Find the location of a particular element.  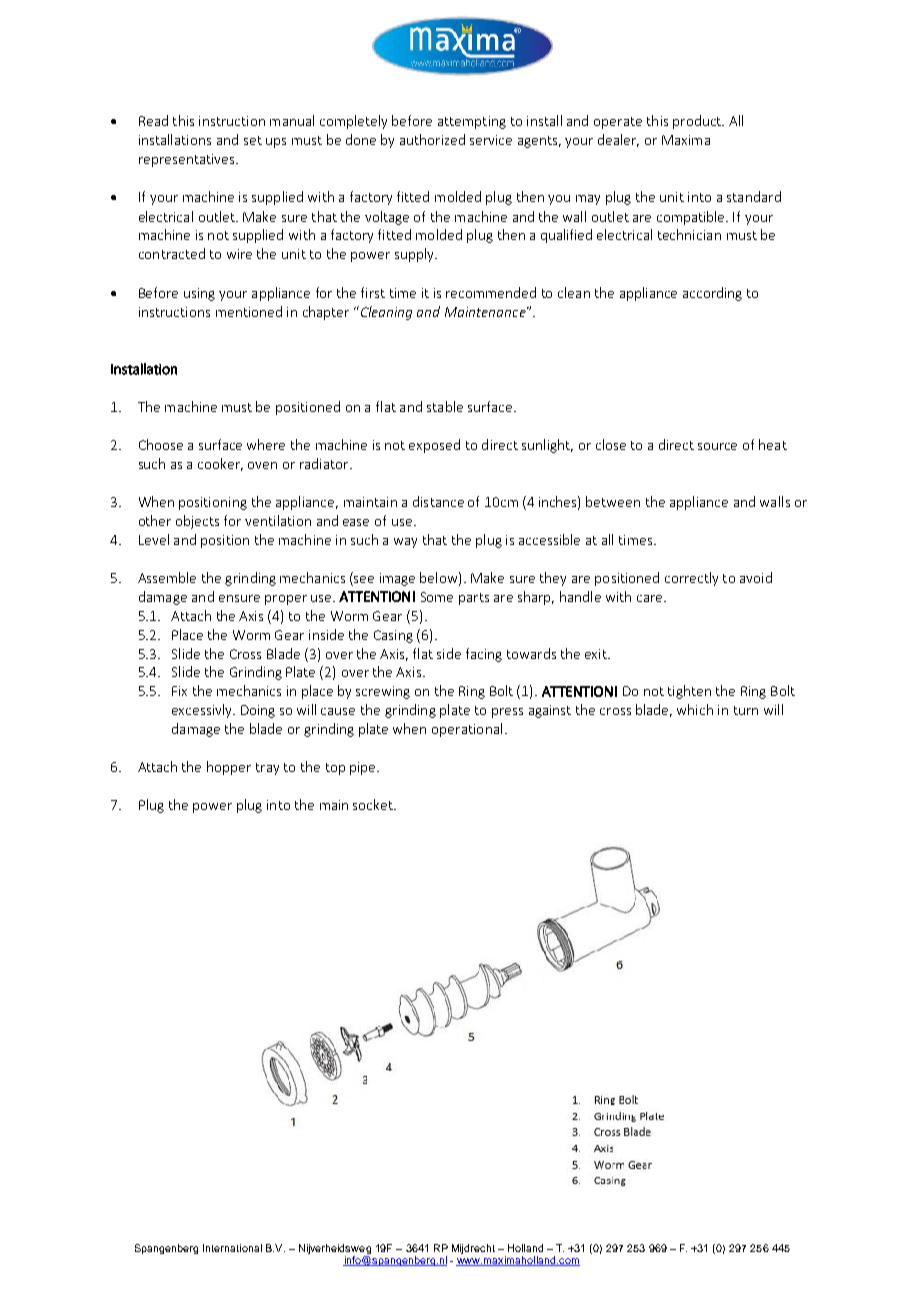

International is located at coordinates (232, 1248).
